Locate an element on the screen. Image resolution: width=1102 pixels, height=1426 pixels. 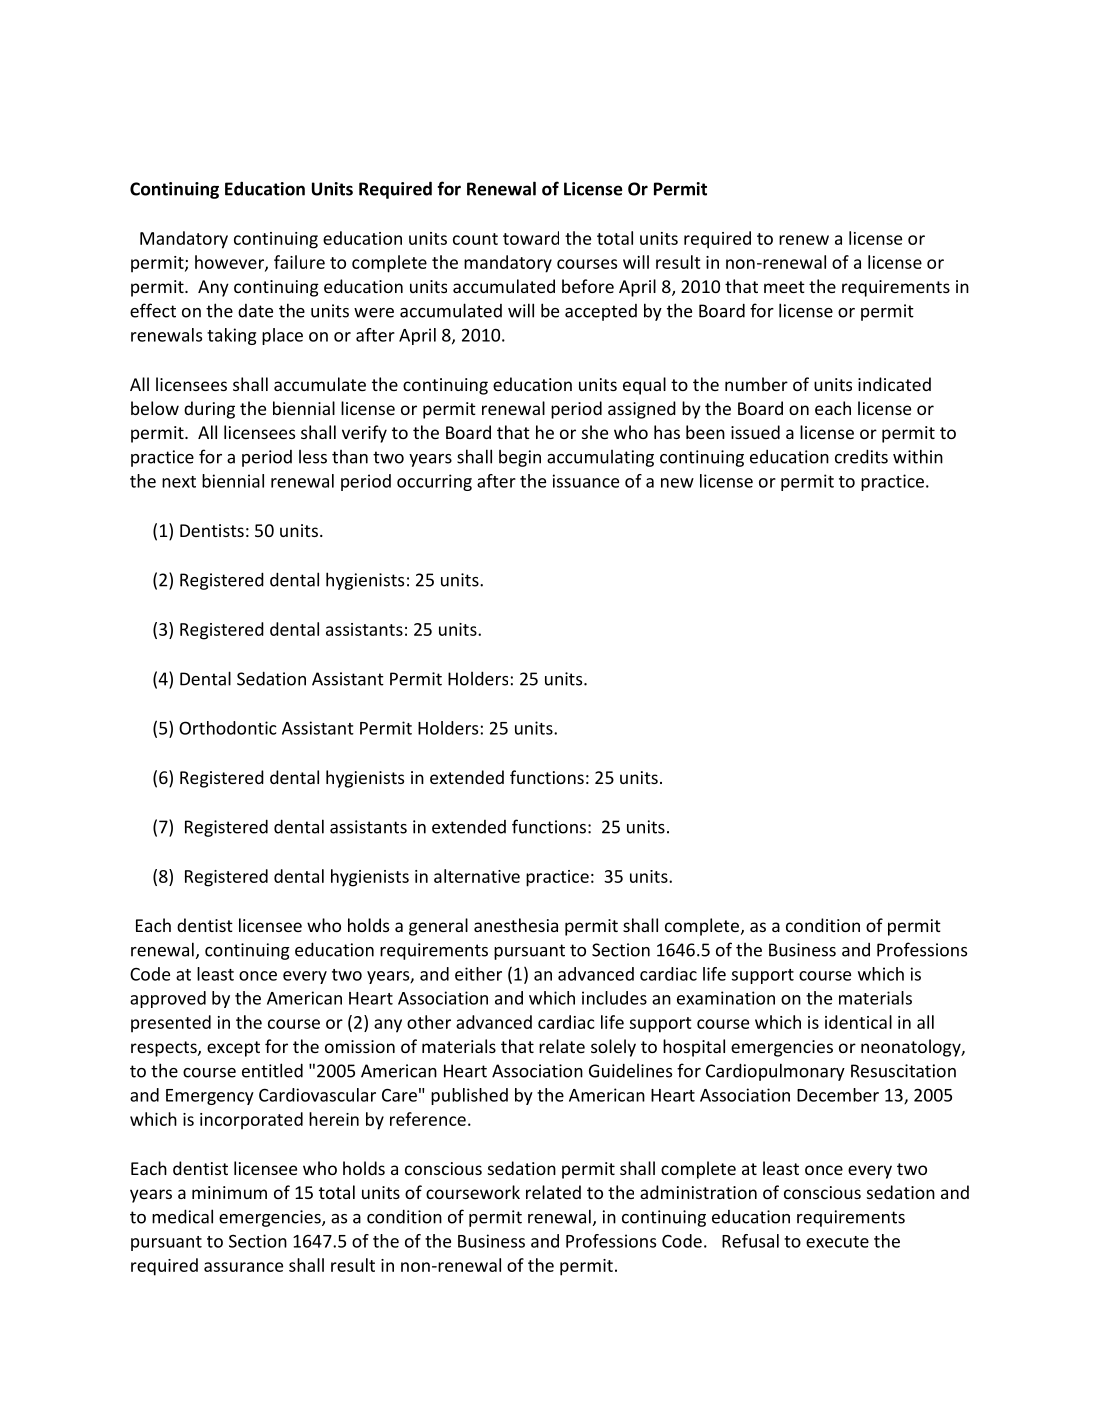
toward is located at coordinates (531, 238).
